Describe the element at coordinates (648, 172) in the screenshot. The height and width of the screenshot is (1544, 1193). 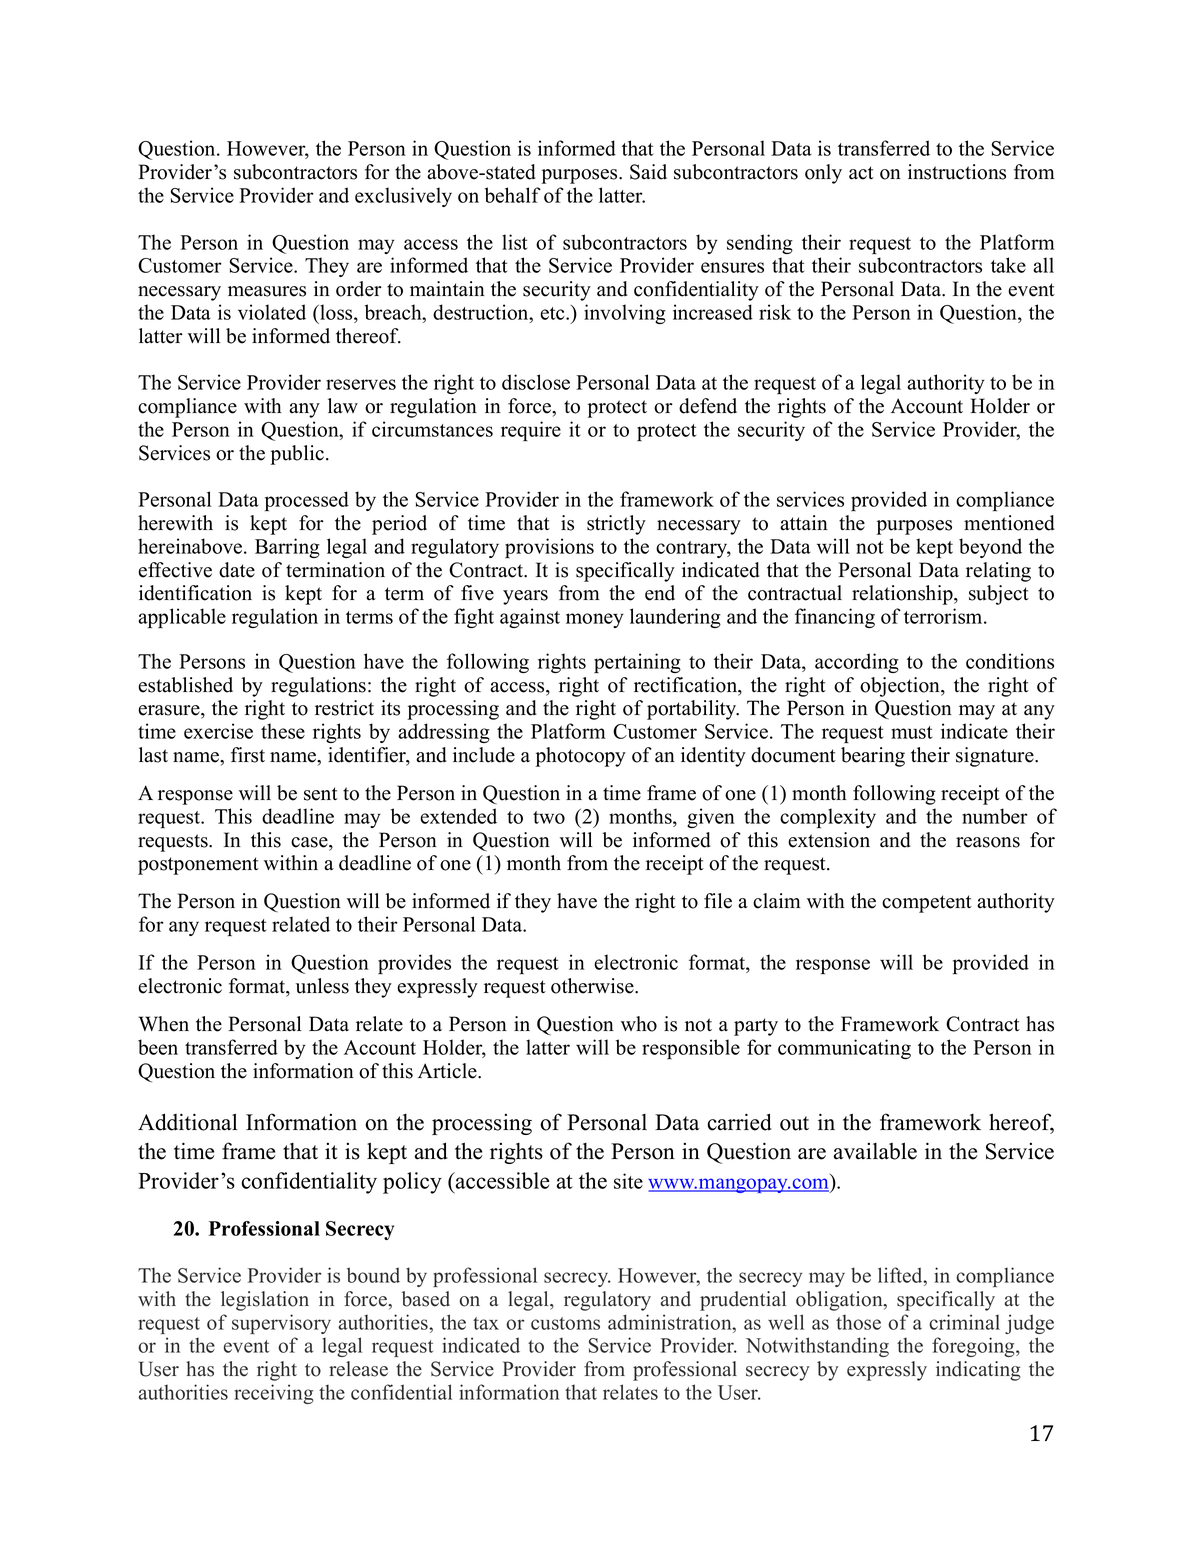
I see `Said` at that location.
